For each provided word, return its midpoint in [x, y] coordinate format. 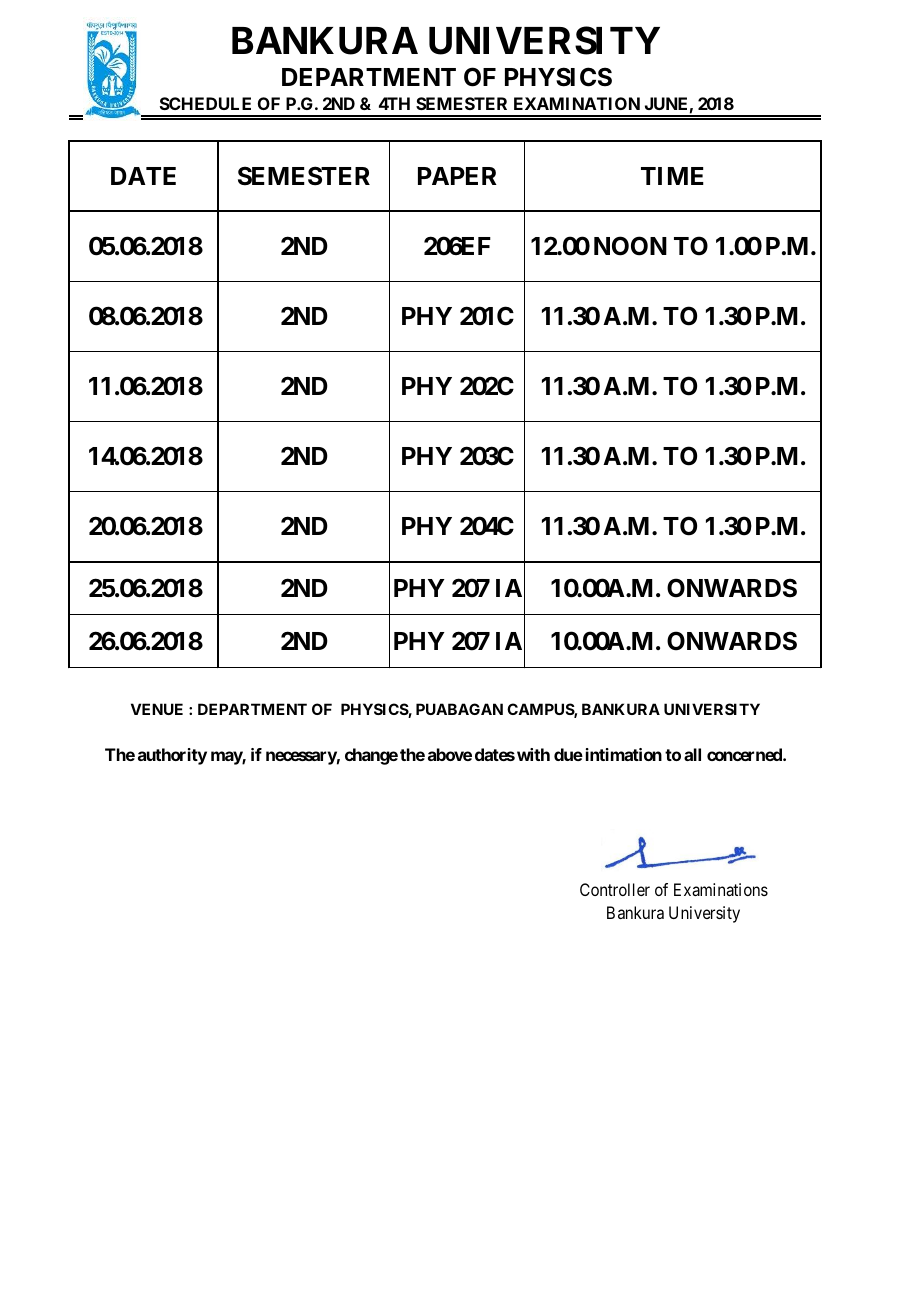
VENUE [157, 709]
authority [172, 756]
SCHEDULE [205, 103]
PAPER [457, 176]
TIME [672, 176]
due [568, 754]
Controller [615, 889]
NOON [630, 246]
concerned [745, 754]
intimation [624, 754]
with [533, 754]
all [692, 754]
